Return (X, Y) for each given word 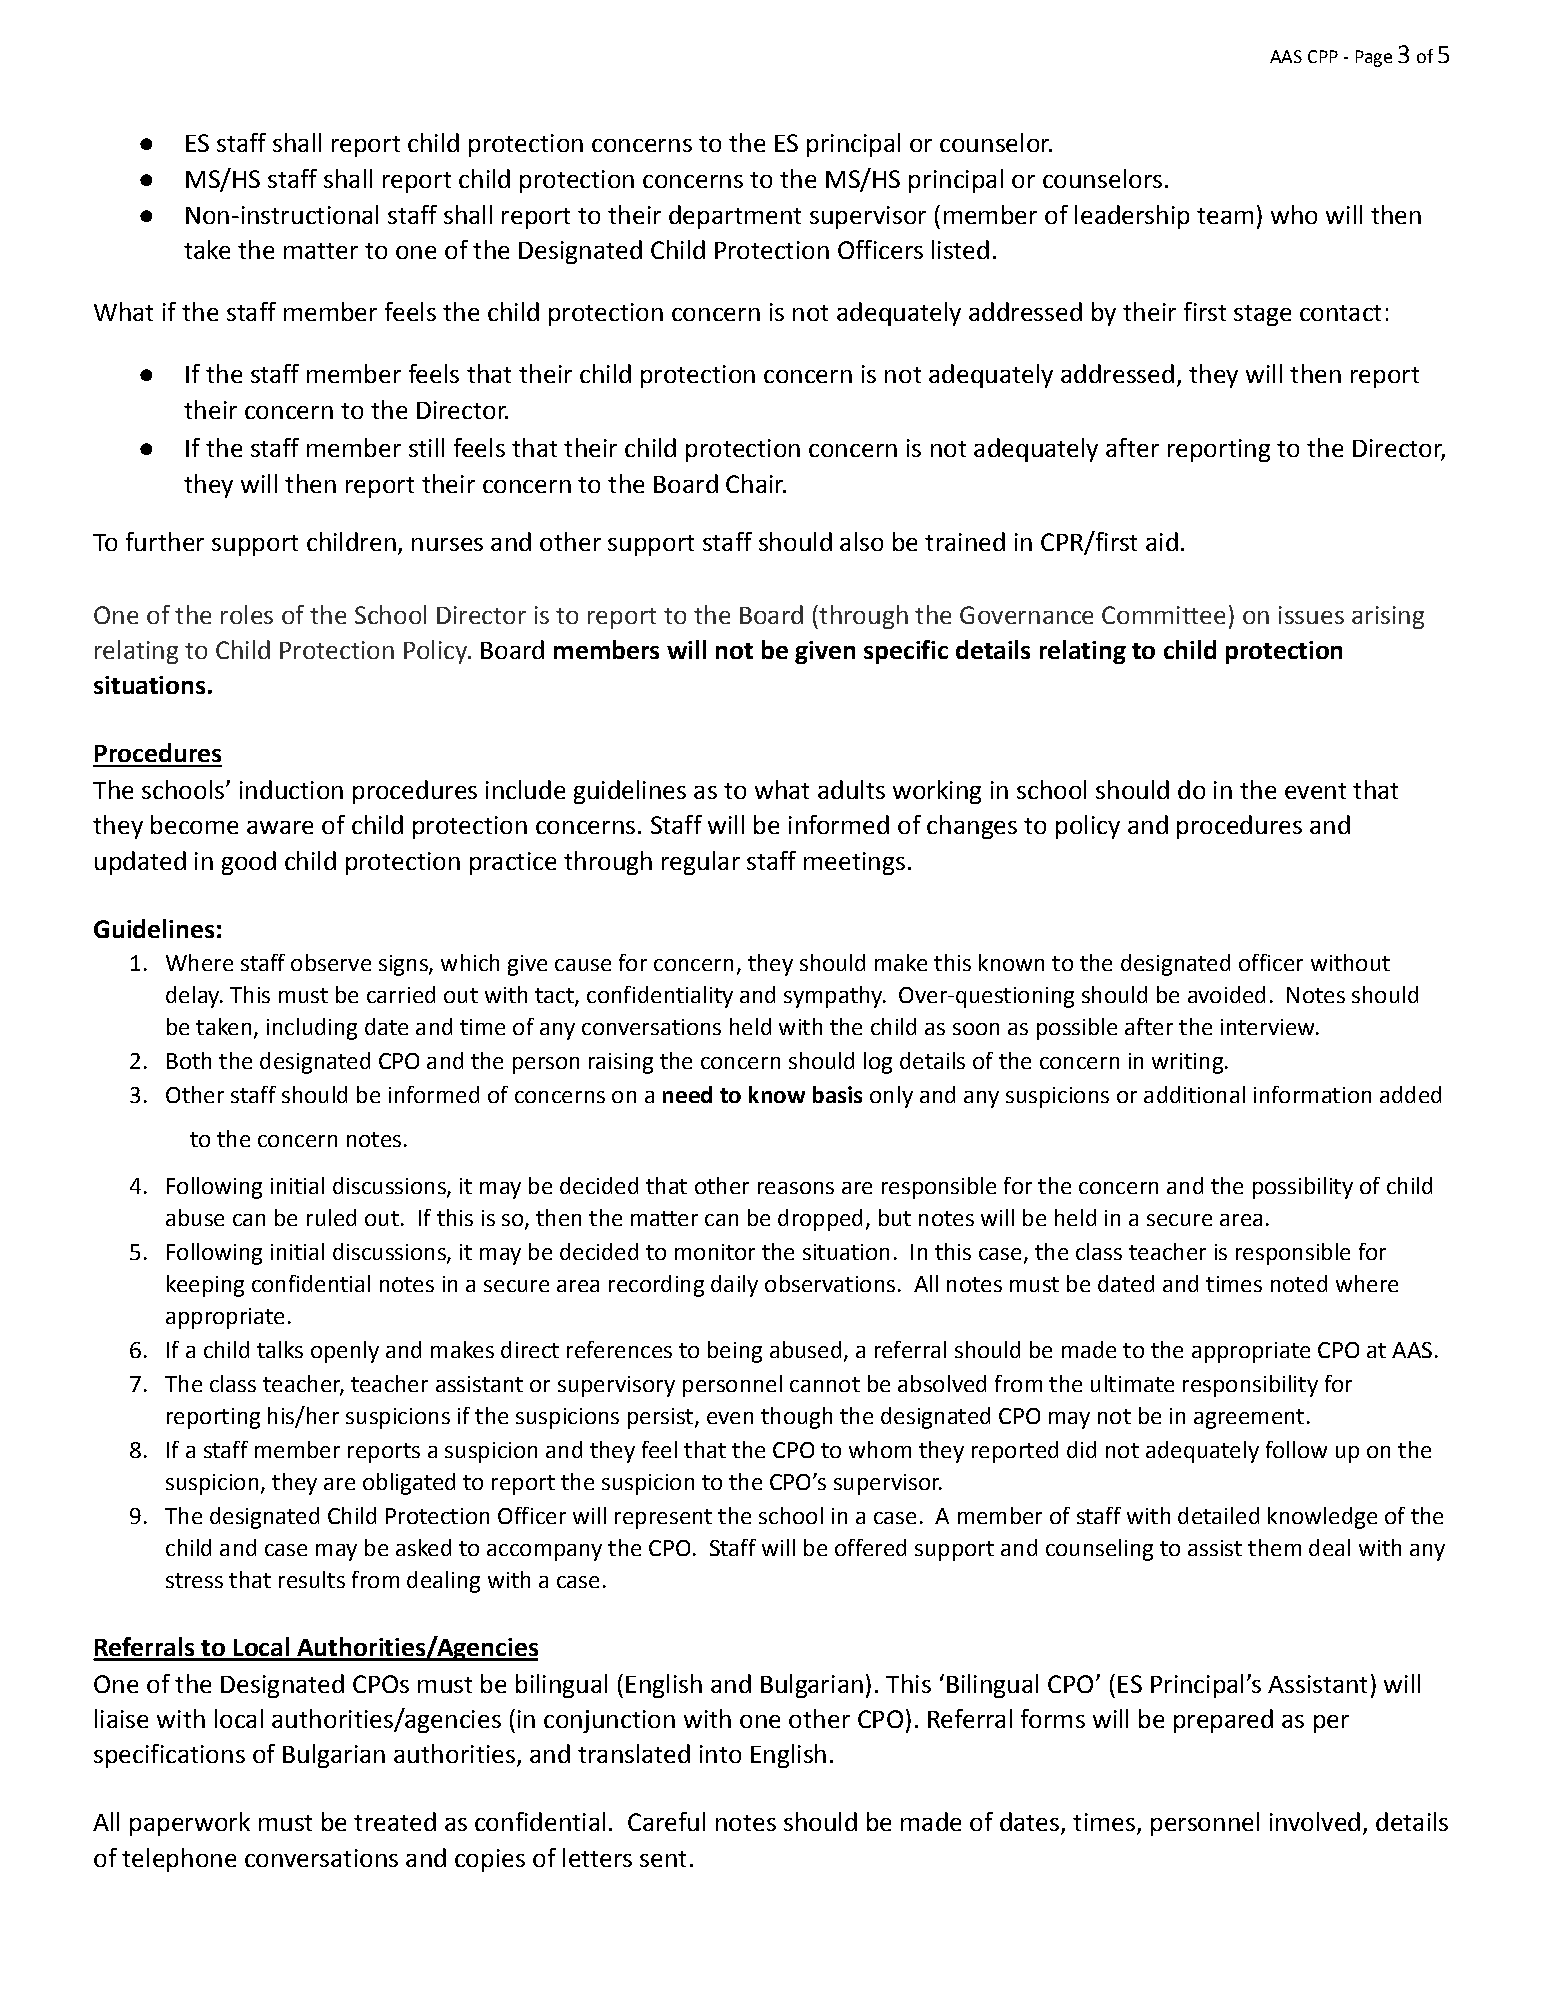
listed (960, 249)
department (735, 217)
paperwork (190, 1824)
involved (1315, 1821)
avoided (1226, 994)
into (720, 1754)
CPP (1323, 56)
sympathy (834, 997)
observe (331, 962)
